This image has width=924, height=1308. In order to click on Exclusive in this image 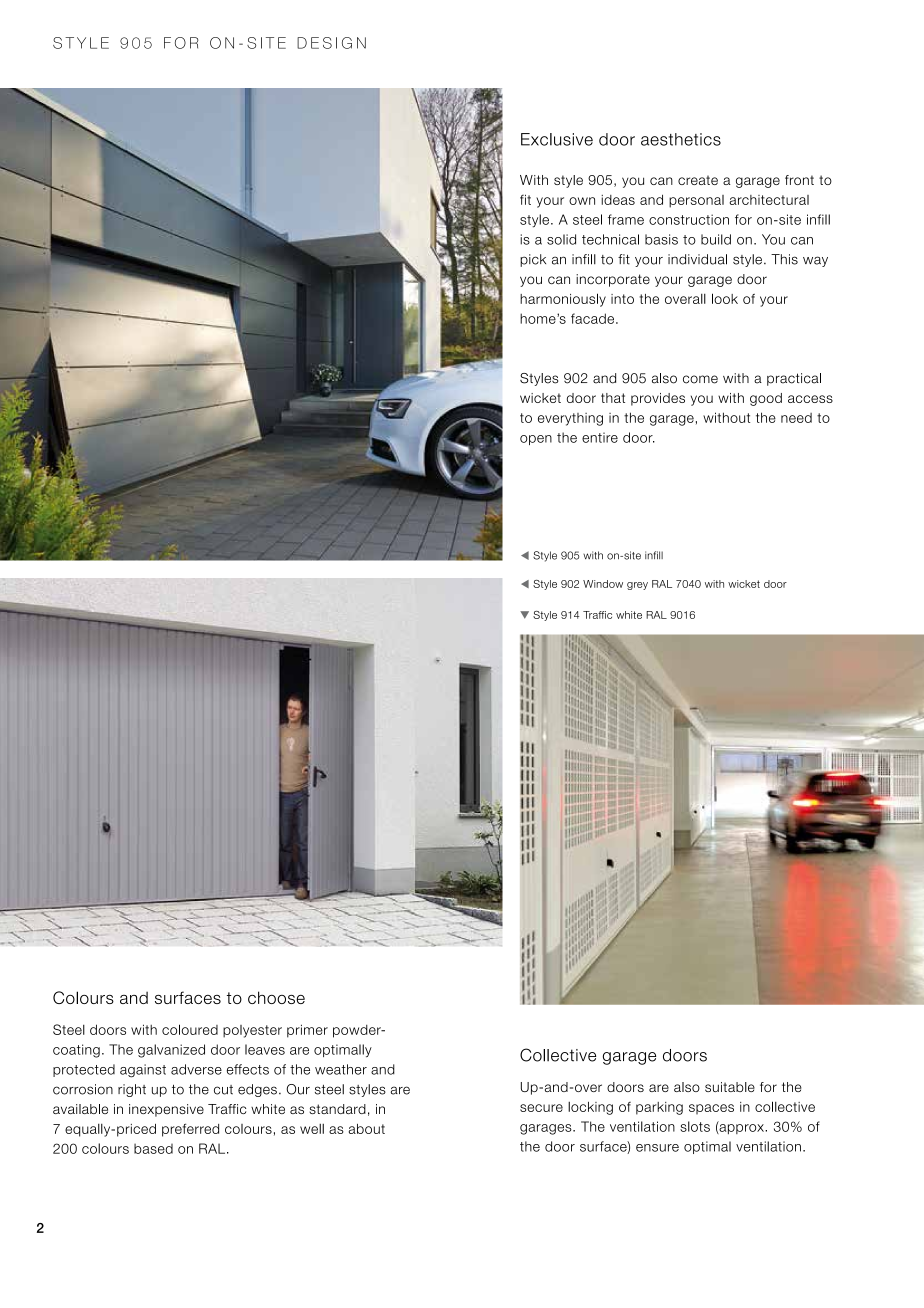, I will do `click(557, 139)`.
